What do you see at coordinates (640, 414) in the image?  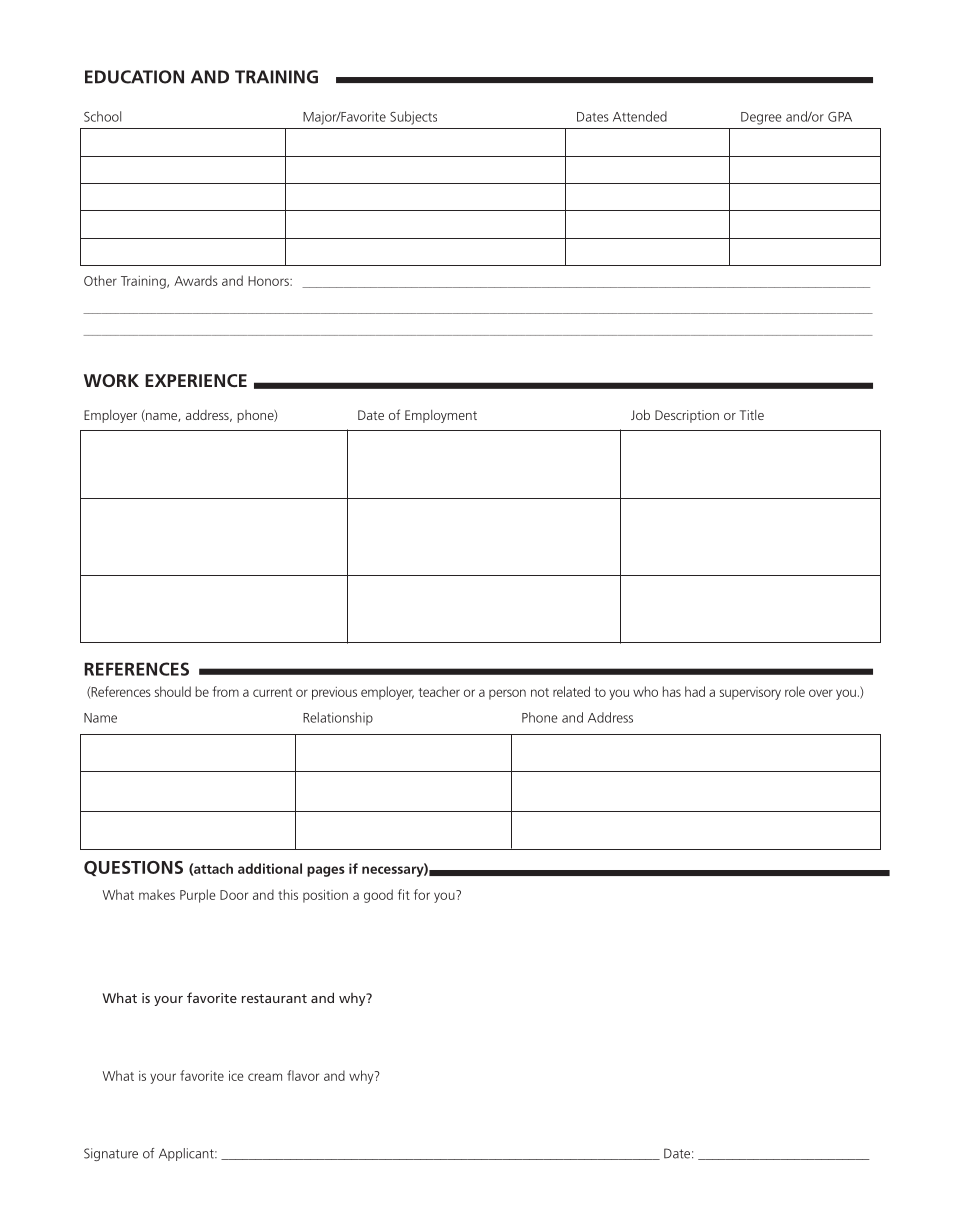 I see `Job` at bounding box center [640, 414].
